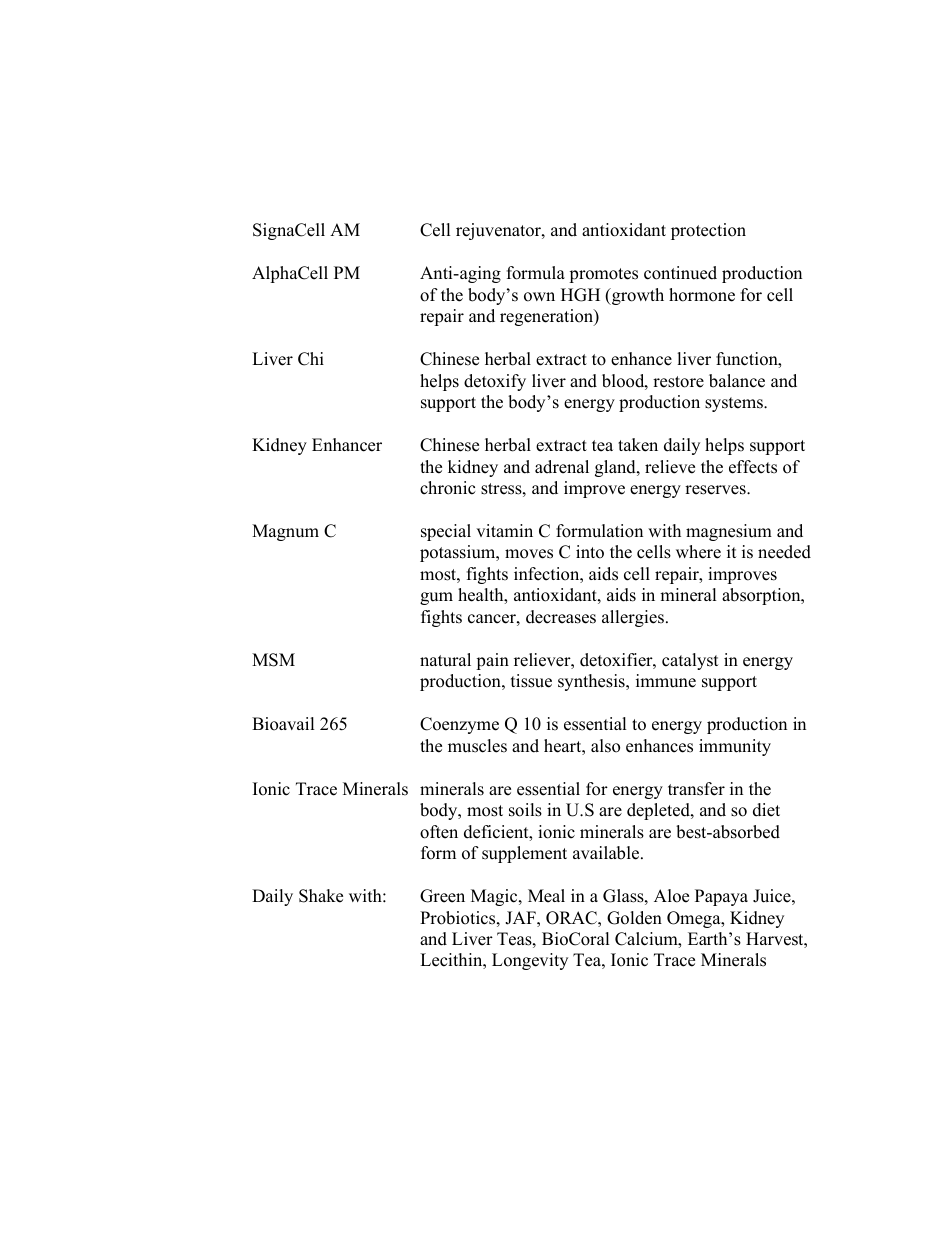 The image size is (952, 1233). Describe the element at coordinates (539, 297) in the image. I see `own` at that location.
